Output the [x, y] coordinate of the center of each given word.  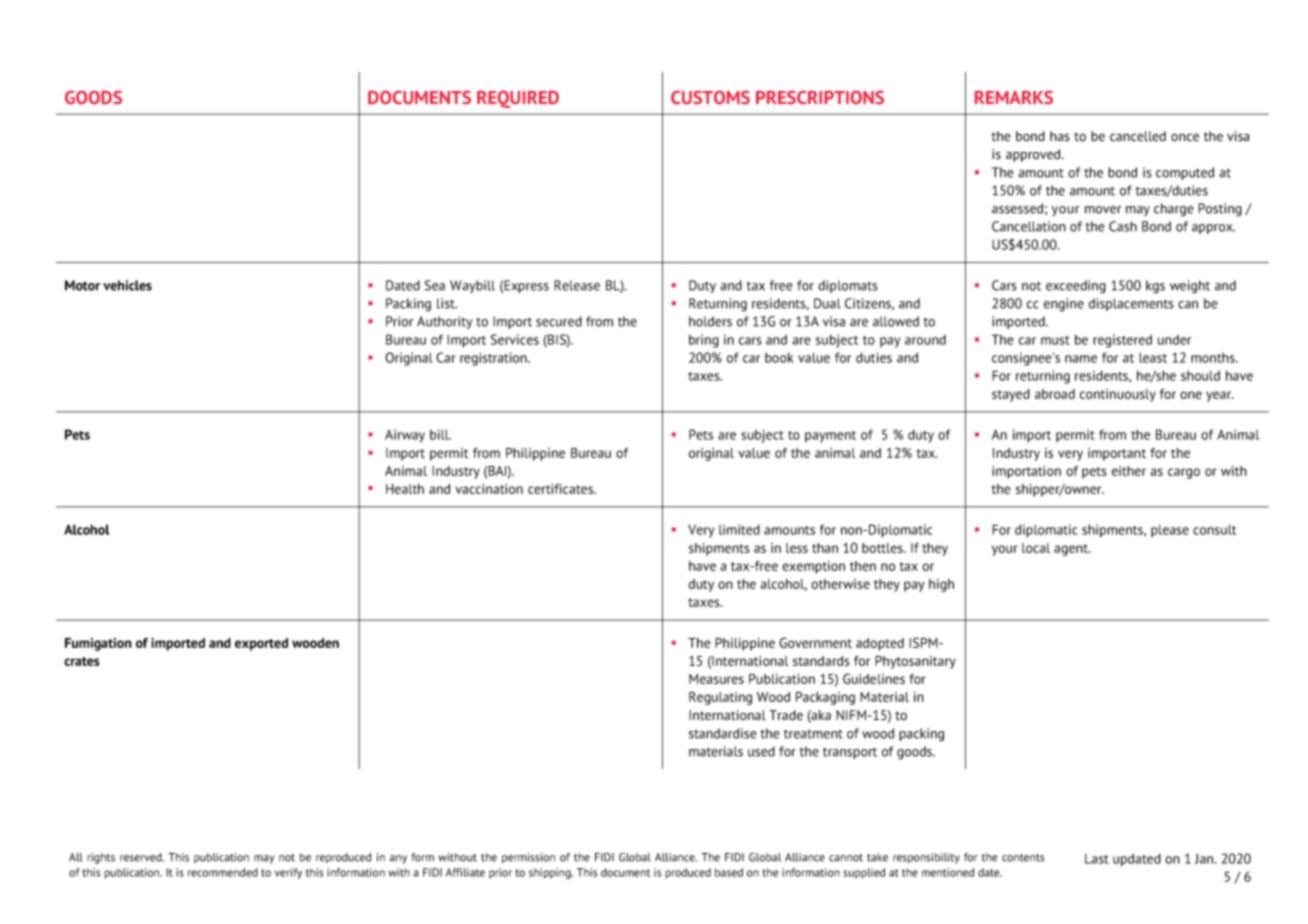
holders [710, 321]
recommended [223, 872]
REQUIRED [518, 99]
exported [261, 644]
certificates [562, 489]
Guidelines [874, 678]
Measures [716, 679]
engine [1064, 305]
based [729, 872]
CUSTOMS [710, 97]
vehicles [127, 285]
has [1060, 136]
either [1129, 471]
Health [405, 489]
